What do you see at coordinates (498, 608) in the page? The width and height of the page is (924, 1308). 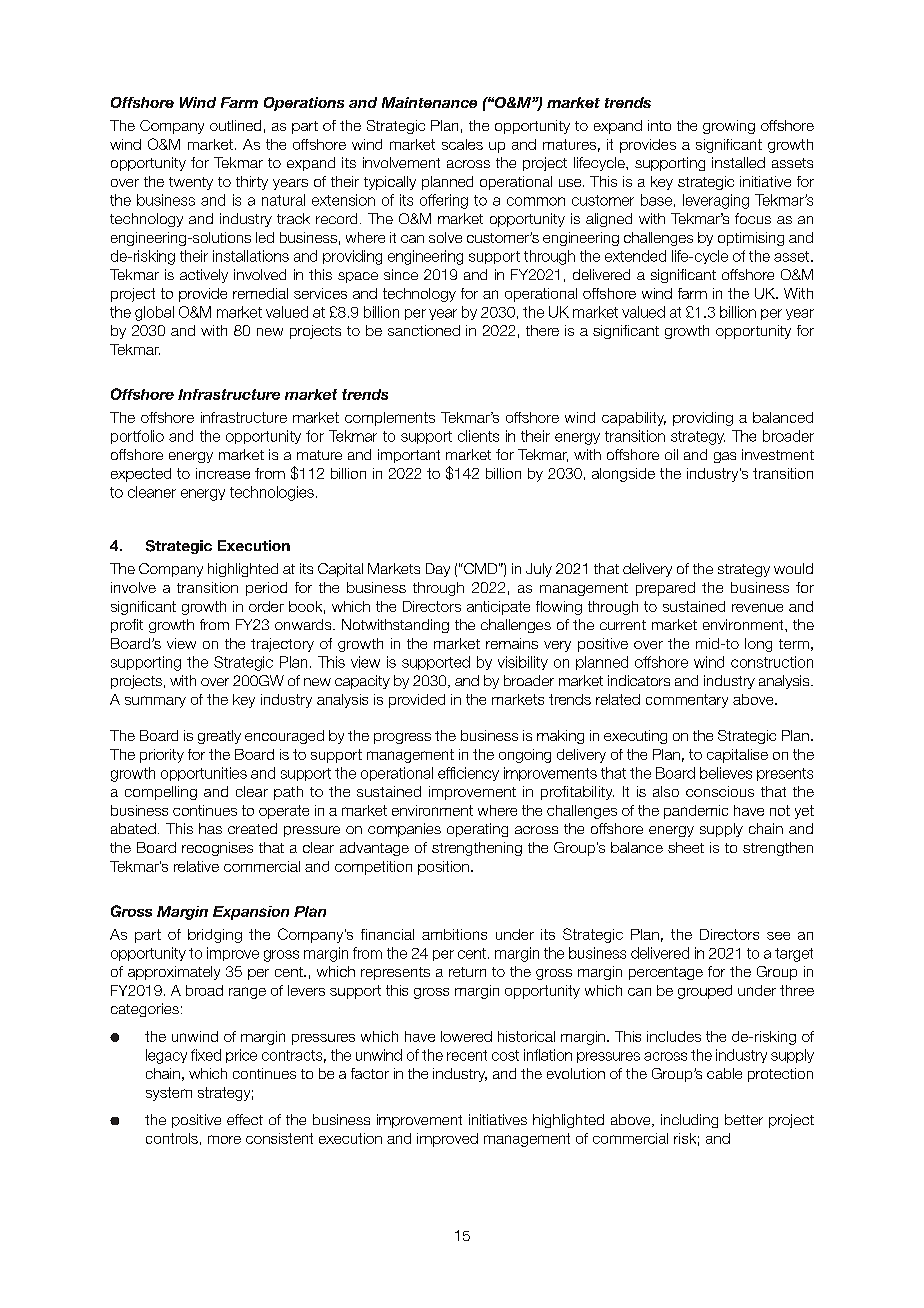 I see `anticipate` at bounding box center [498, 608].
